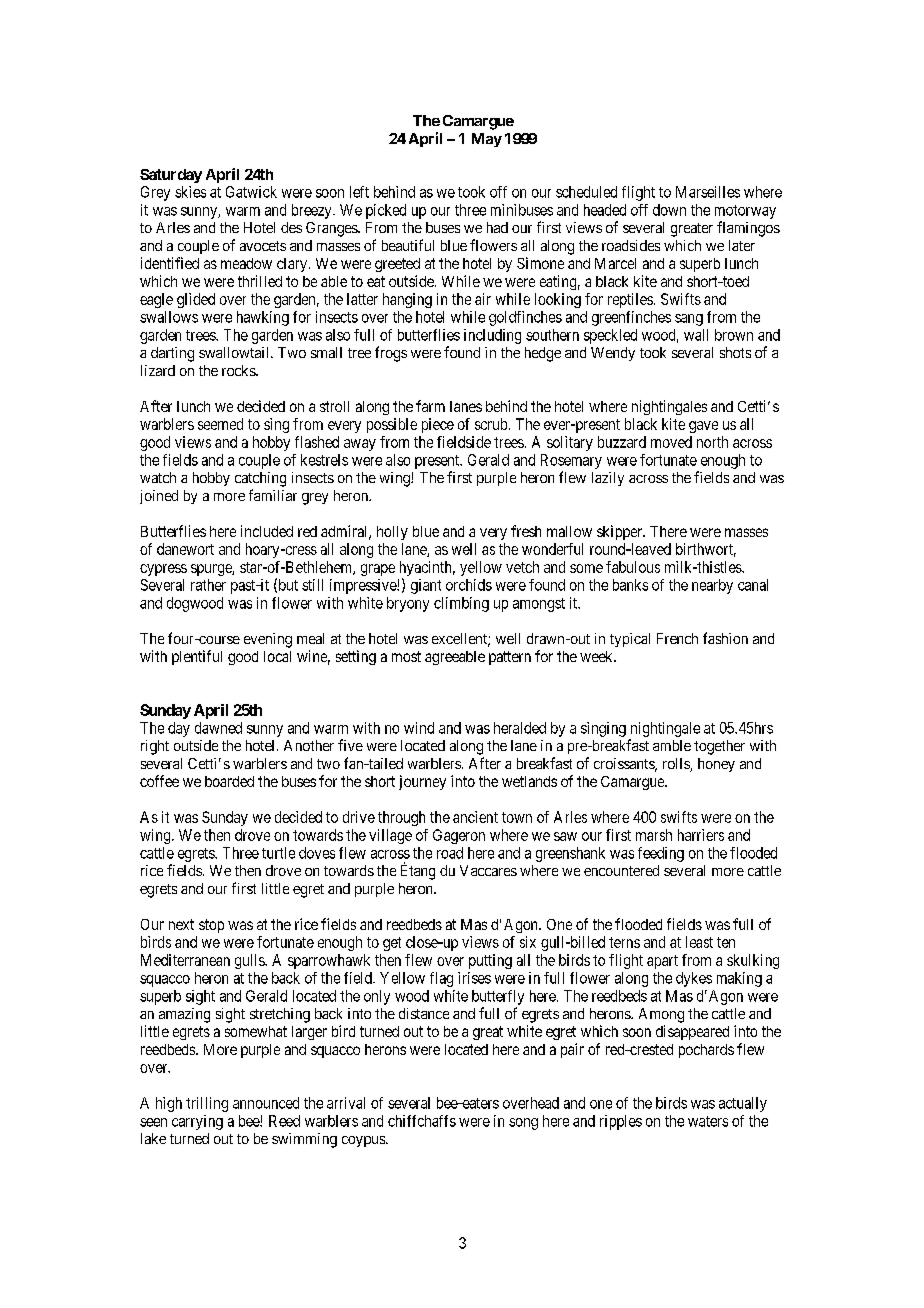 Image resolution: width=924 pixels, height=1308 pixels. What do you see at coordinates (207, 1104) in the screenshot?
I see `trilling` at bounding box center [207, 1104].
